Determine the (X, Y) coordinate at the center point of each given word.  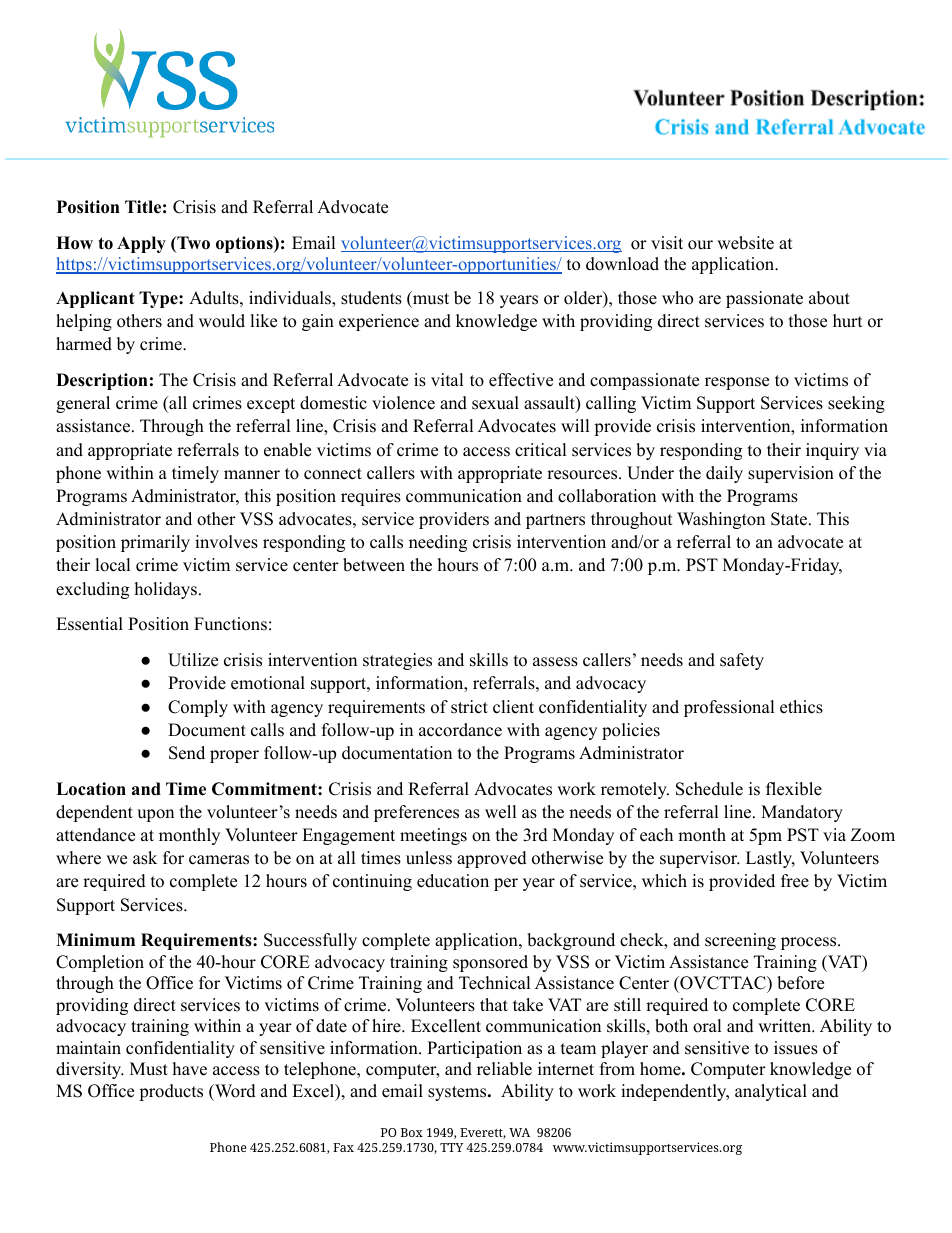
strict (469, 707)
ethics (801, 707)
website (745, 243)
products (171, 1092)
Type (159, 299)
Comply (198, 708)
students (371, 298)
